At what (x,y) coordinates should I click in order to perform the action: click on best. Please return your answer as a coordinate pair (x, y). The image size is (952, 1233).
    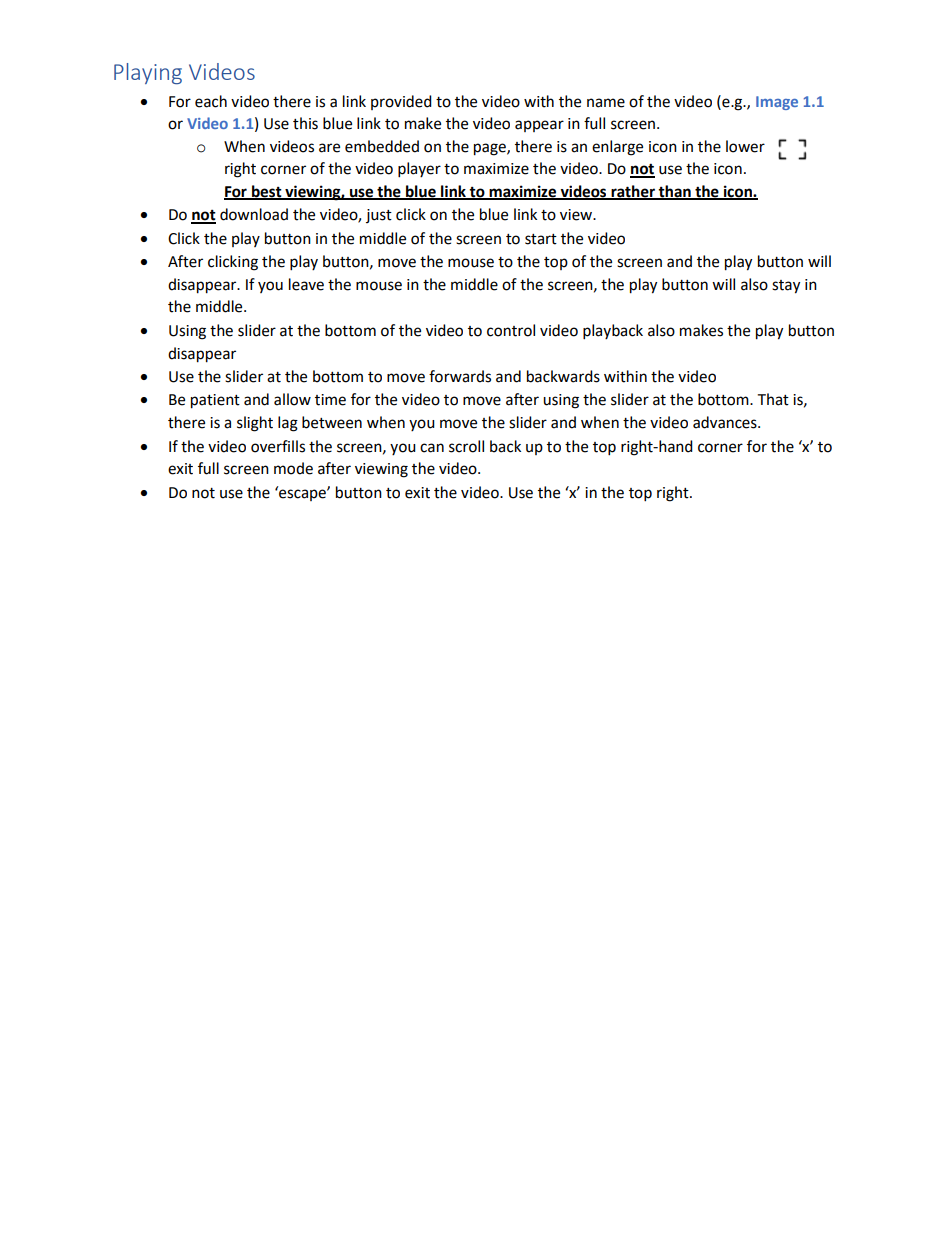
    Looking at the image, I should click on (267, 192).
